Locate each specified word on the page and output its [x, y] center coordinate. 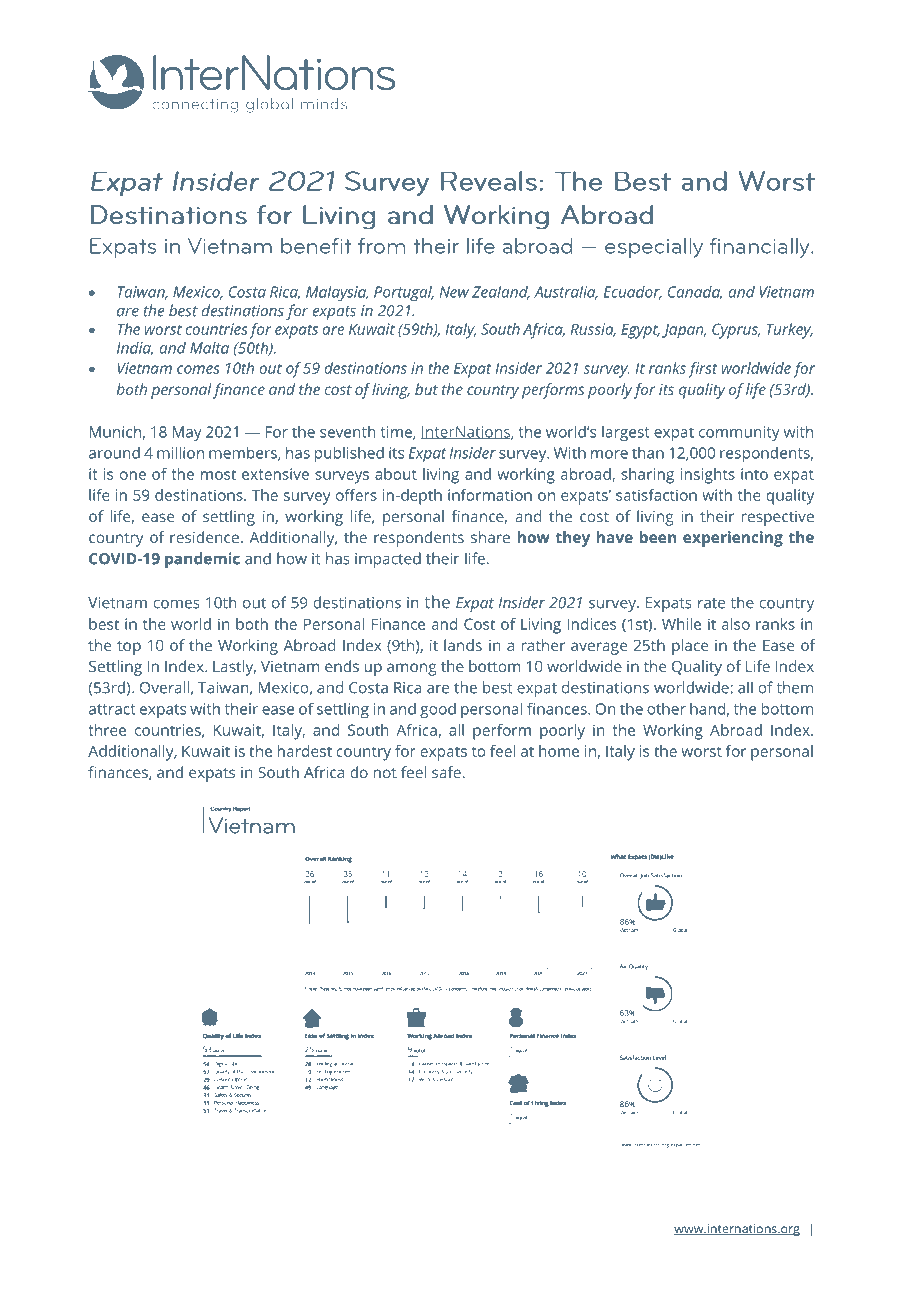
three [107, 730]
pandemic [202, 560]
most [218, 474]
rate [711, 603]
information [490, 495]
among [411, 669]
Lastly [234, 668]
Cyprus [736, 331]
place [690, 647]
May [187, 433]
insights [708, 476]
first [703, 370]
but [426, 389]
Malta [209, 348]
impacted [388, 560]
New [454, 292]
